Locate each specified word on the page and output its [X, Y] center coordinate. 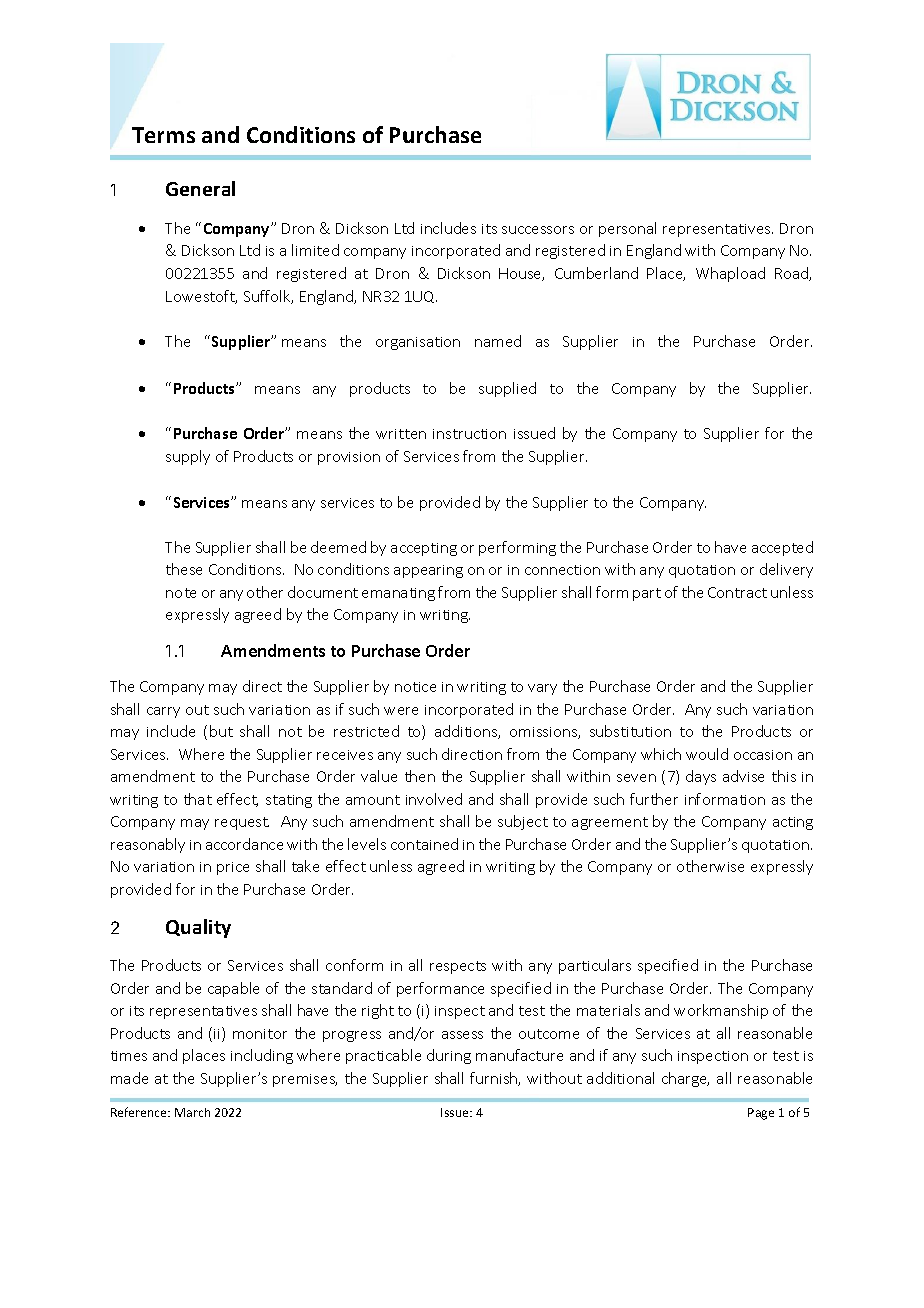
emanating [398, 594]
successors [538, 230]
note [181, 593]
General [200, 188]
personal [627, 229]
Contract [737, 592]
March [192, 1112]
